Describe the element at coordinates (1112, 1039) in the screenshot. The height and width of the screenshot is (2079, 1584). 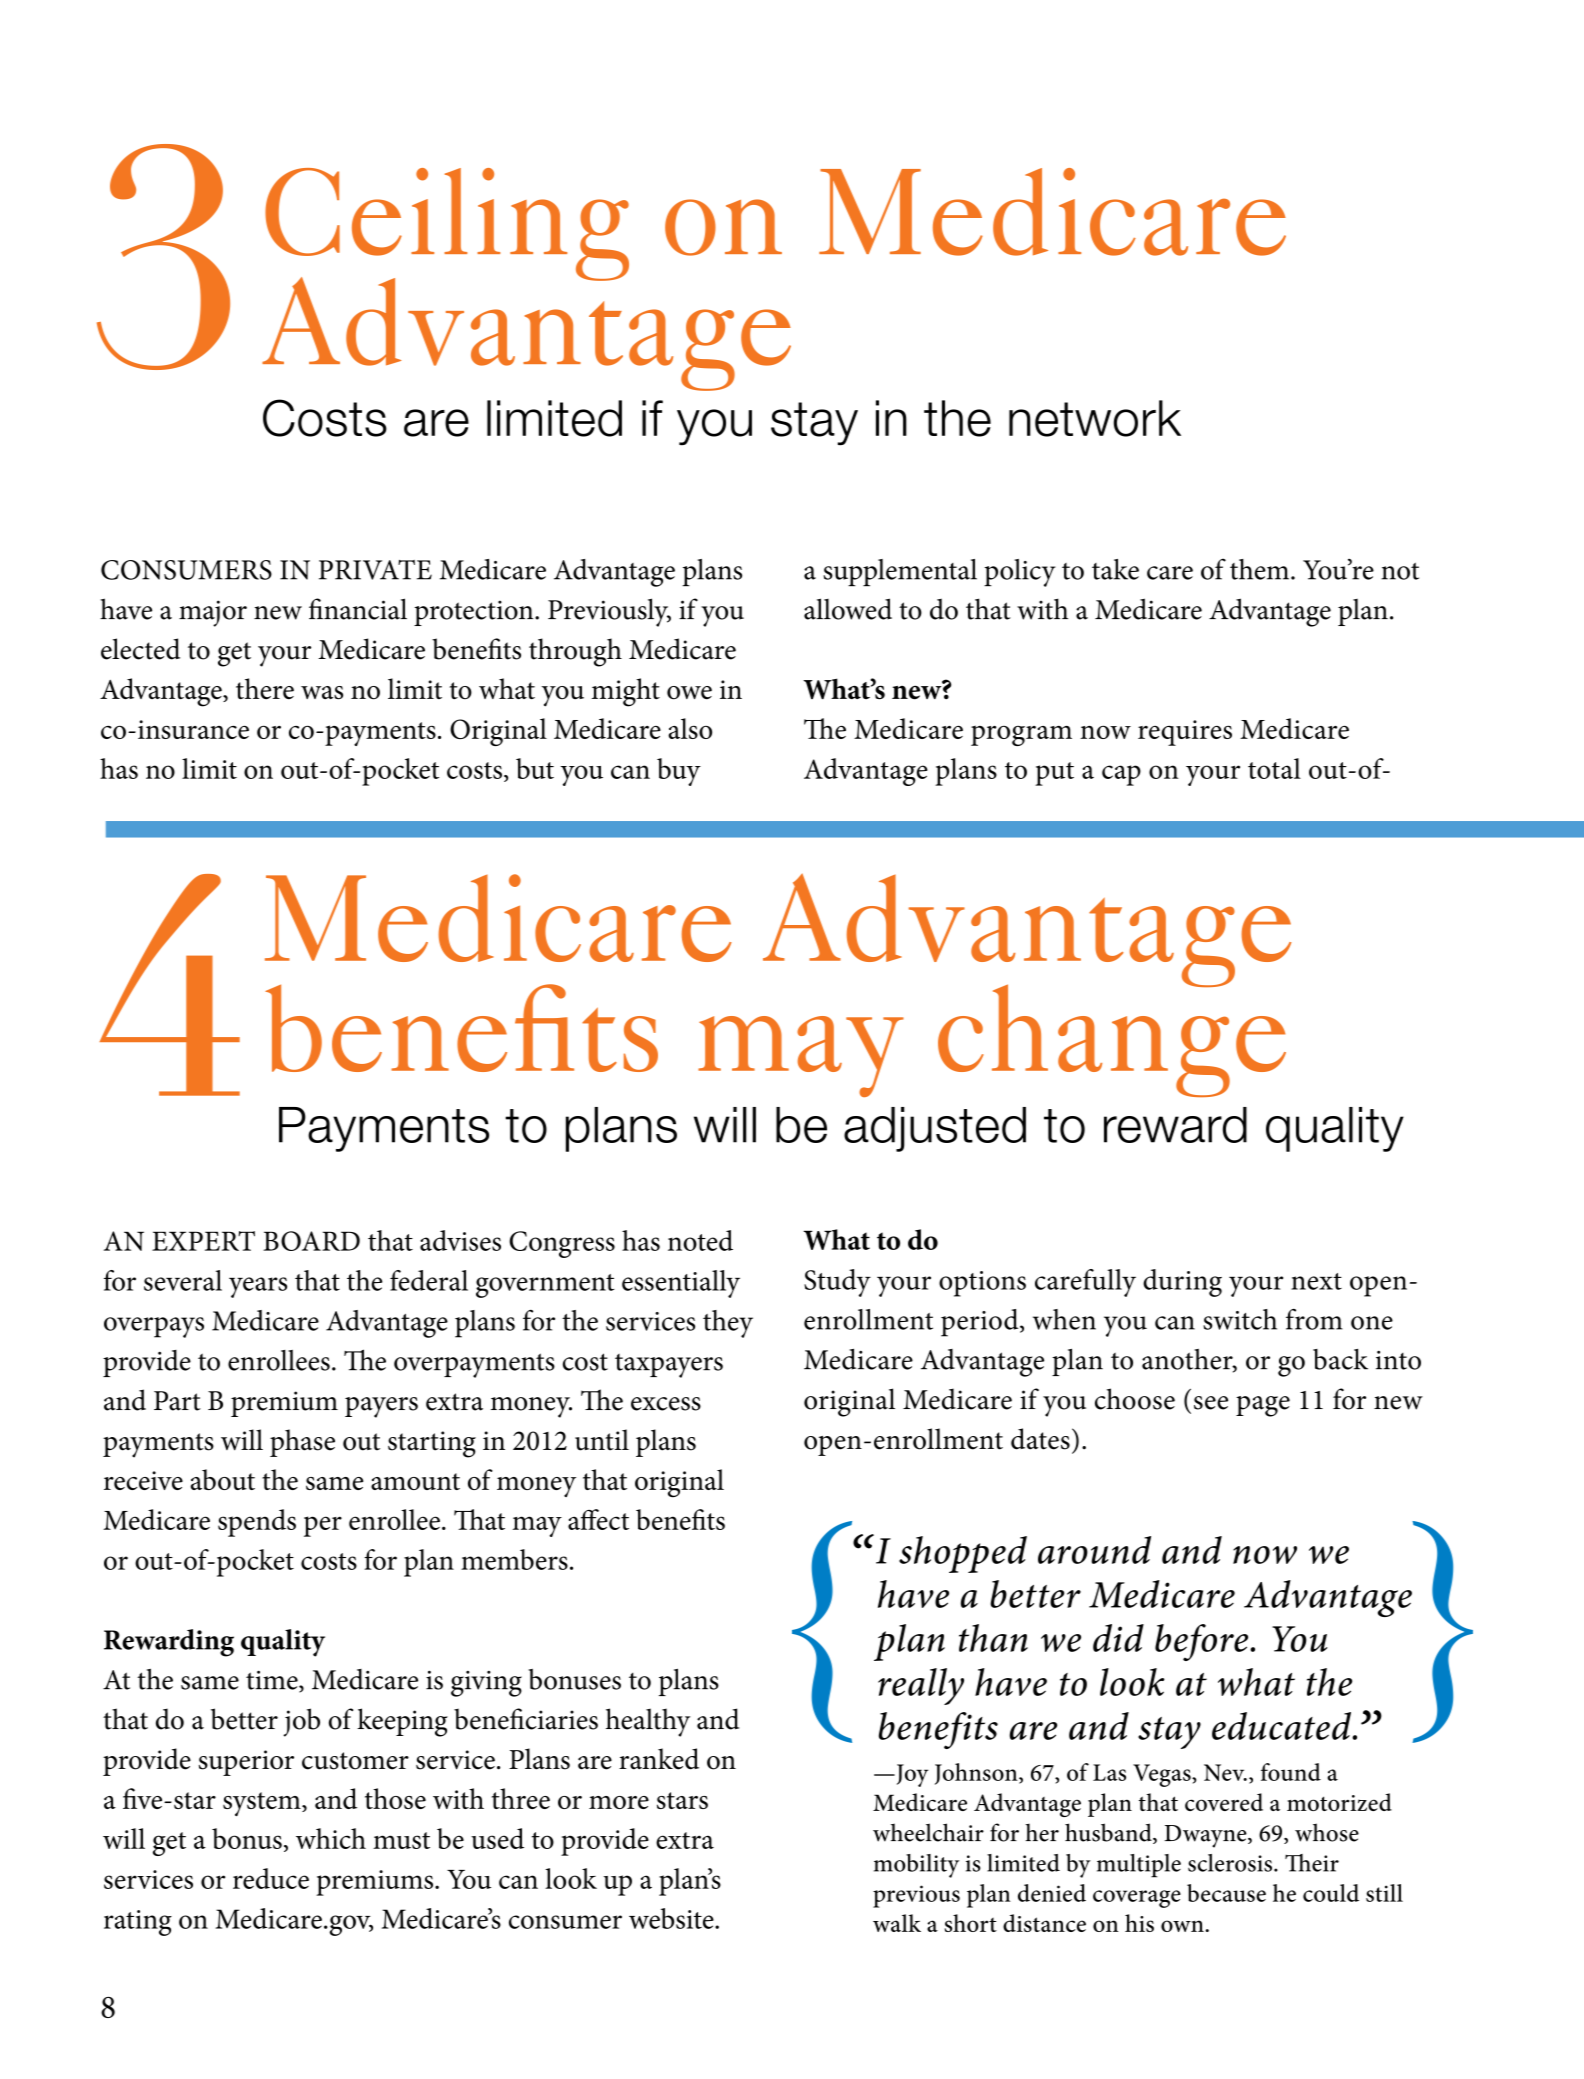
I see `change` at that location.
